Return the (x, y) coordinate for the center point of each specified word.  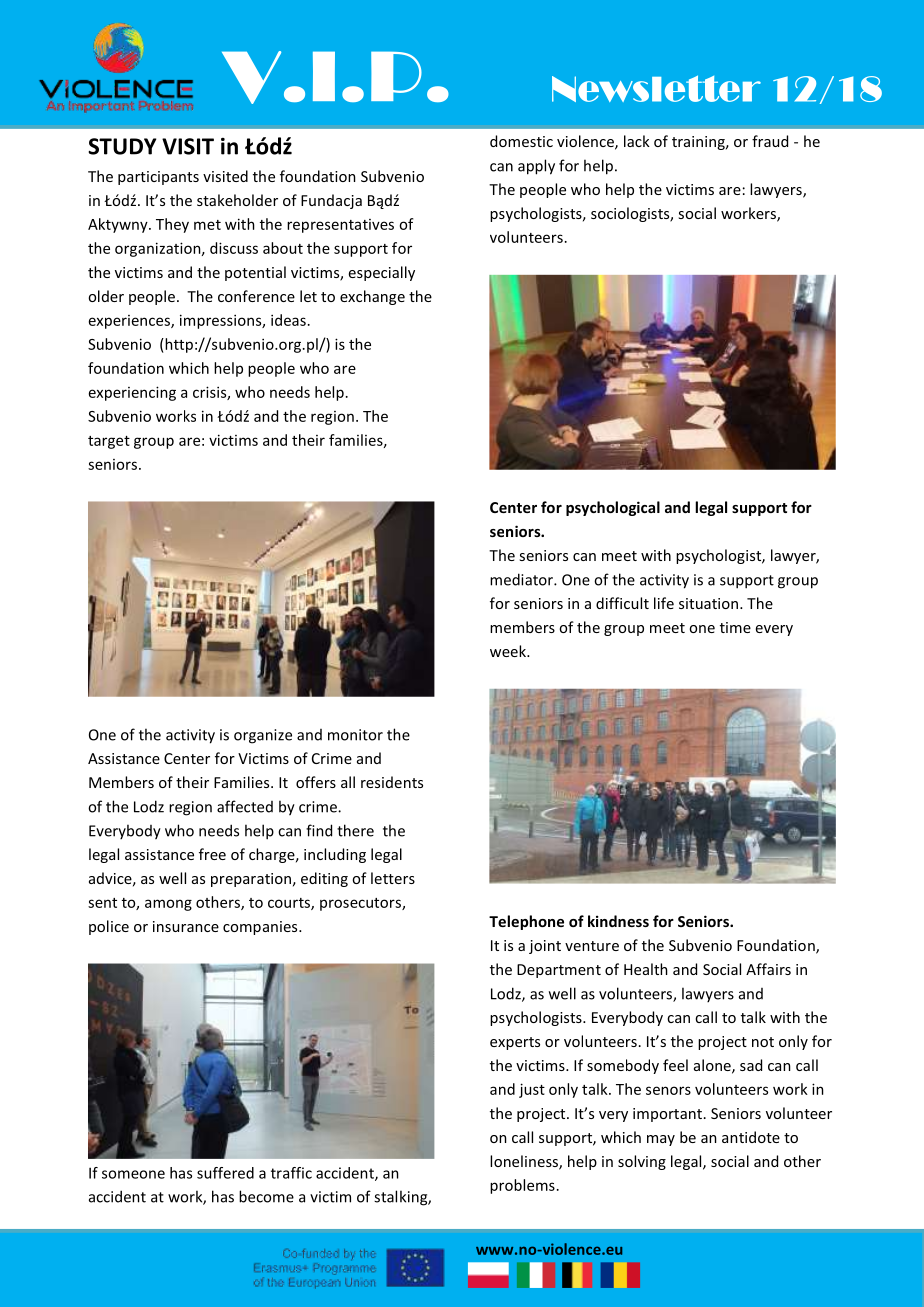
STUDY (122, 146)
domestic (521, 141)
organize (263, 736)
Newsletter (656, 88)
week (509, 651)
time (735, 627)
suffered (225, 1173)
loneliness (525, 1162)
